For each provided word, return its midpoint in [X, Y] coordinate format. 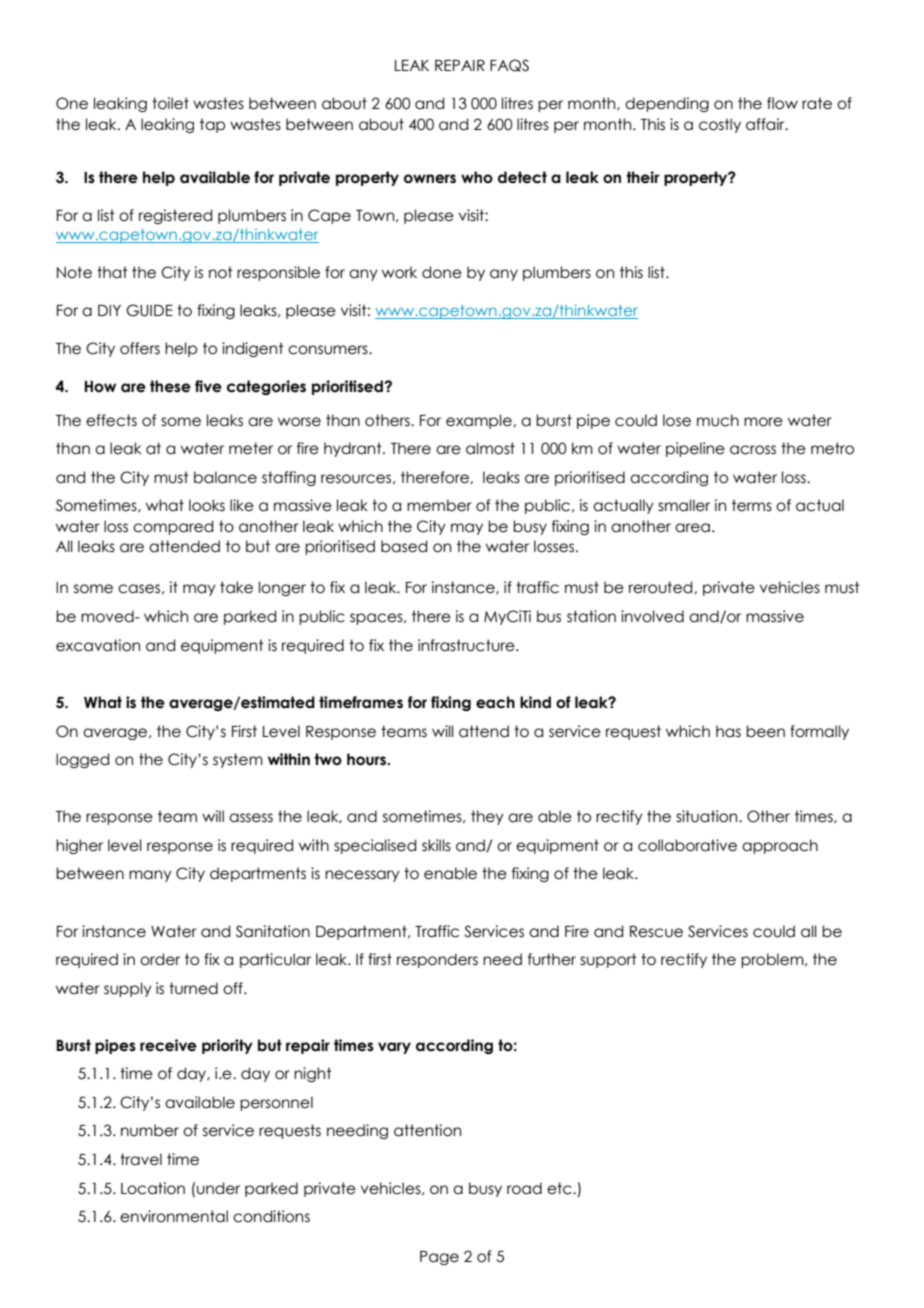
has [728, 731]
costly [720, 125]
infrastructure [467, 645]
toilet [170, 103]
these [170, 386]
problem [773, 960]
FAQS [509, 65]
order [160, 959]
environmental [174, 1216]
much [718, 420]
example [480, 421]
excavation [98, 645]
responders [437, 960]
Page [439, 1258]
